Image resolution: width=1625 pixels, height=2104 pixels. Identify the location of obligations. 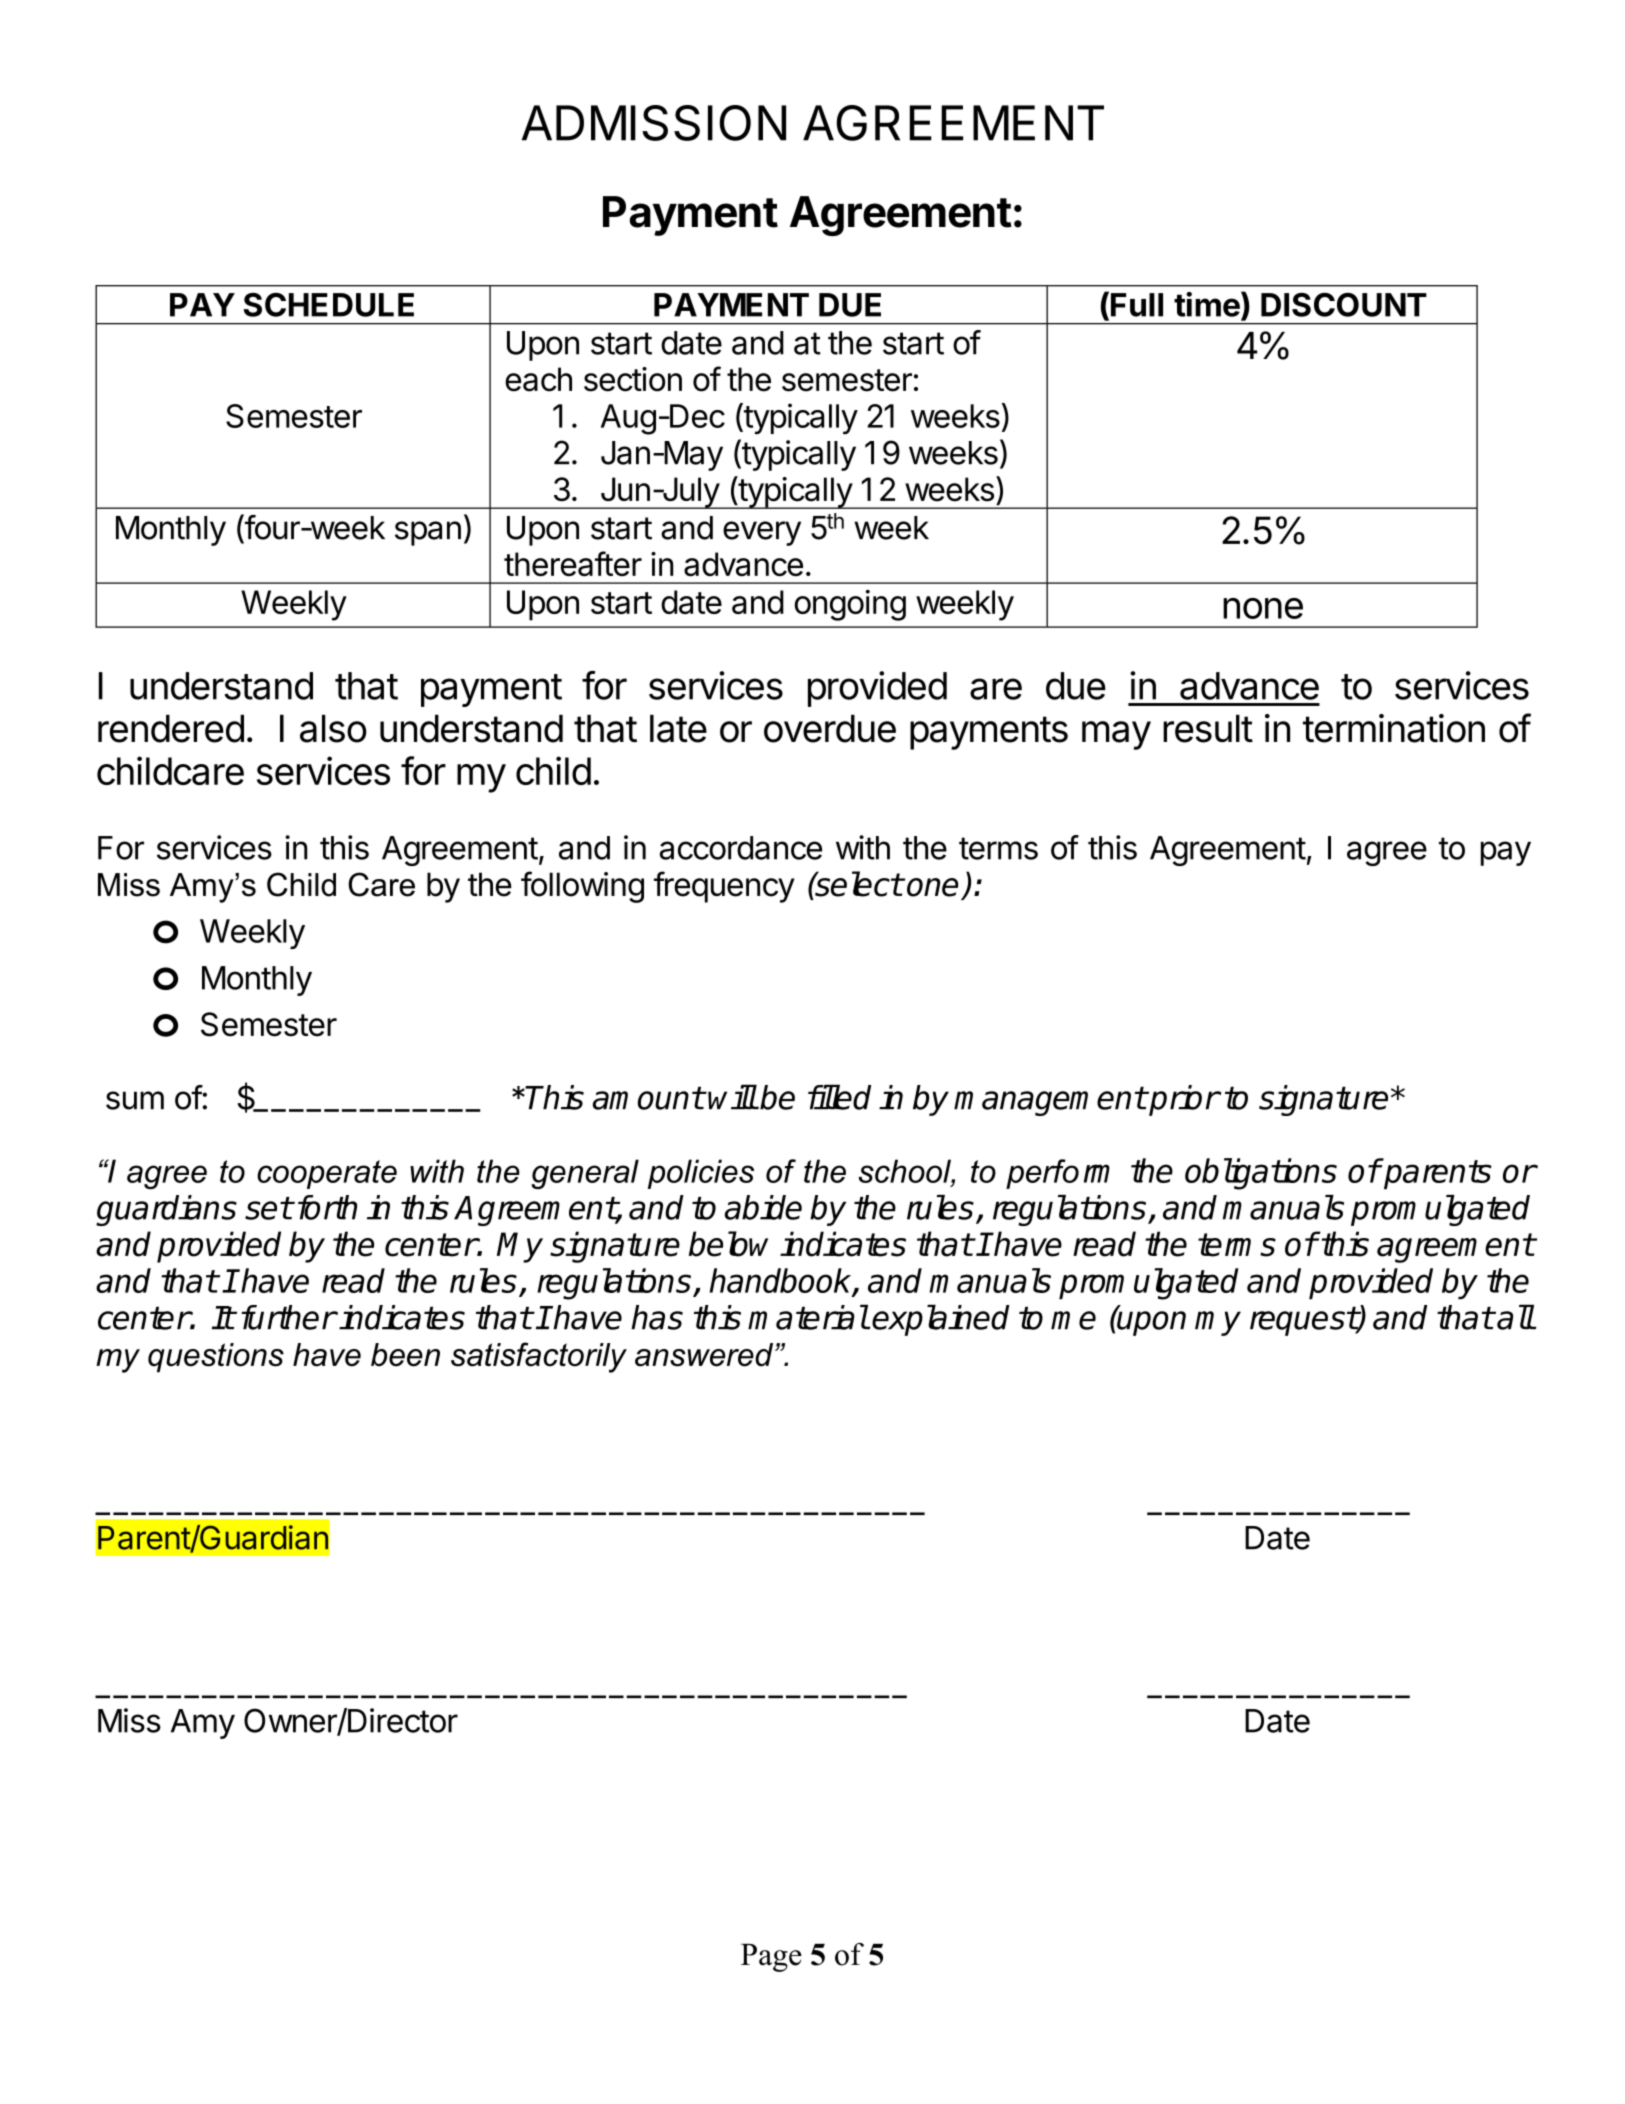
(1261, 1174).
